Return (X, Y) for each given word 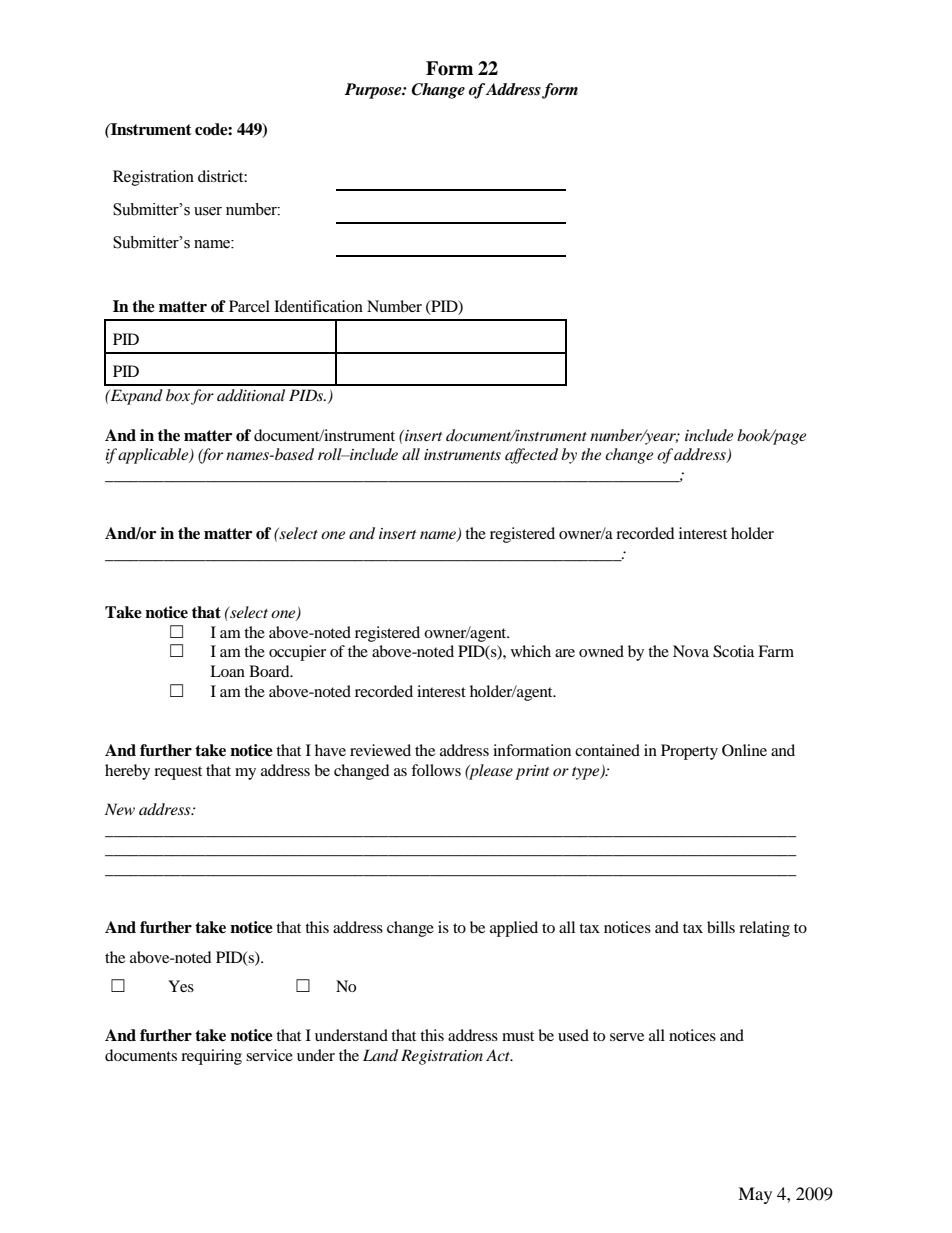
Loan (227, 671)
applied (514, 929)
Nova (691, 651)
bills (721, 927)
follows (436, 770)
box (178, 395)
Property (689, 752)
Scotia (733, 651)
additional (251, 395)
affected (531, 456)
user (208, 211)
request (178, 773)
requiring (211, 1057)
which (531, 651)
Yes (181, 986)
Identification (318, 306)
